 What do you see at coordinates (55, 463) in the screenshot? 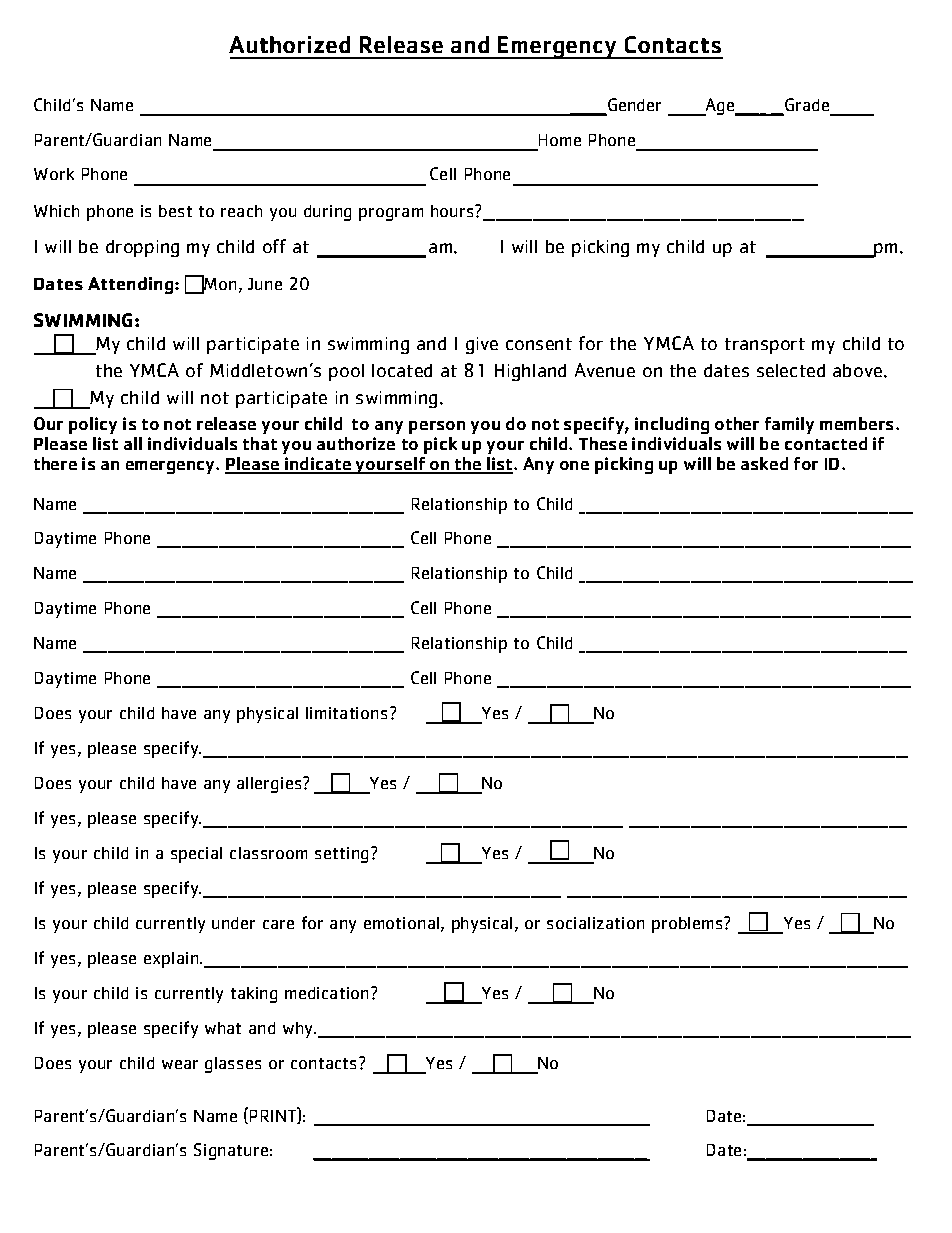
I see `there` at bounding box center [55, 463].
